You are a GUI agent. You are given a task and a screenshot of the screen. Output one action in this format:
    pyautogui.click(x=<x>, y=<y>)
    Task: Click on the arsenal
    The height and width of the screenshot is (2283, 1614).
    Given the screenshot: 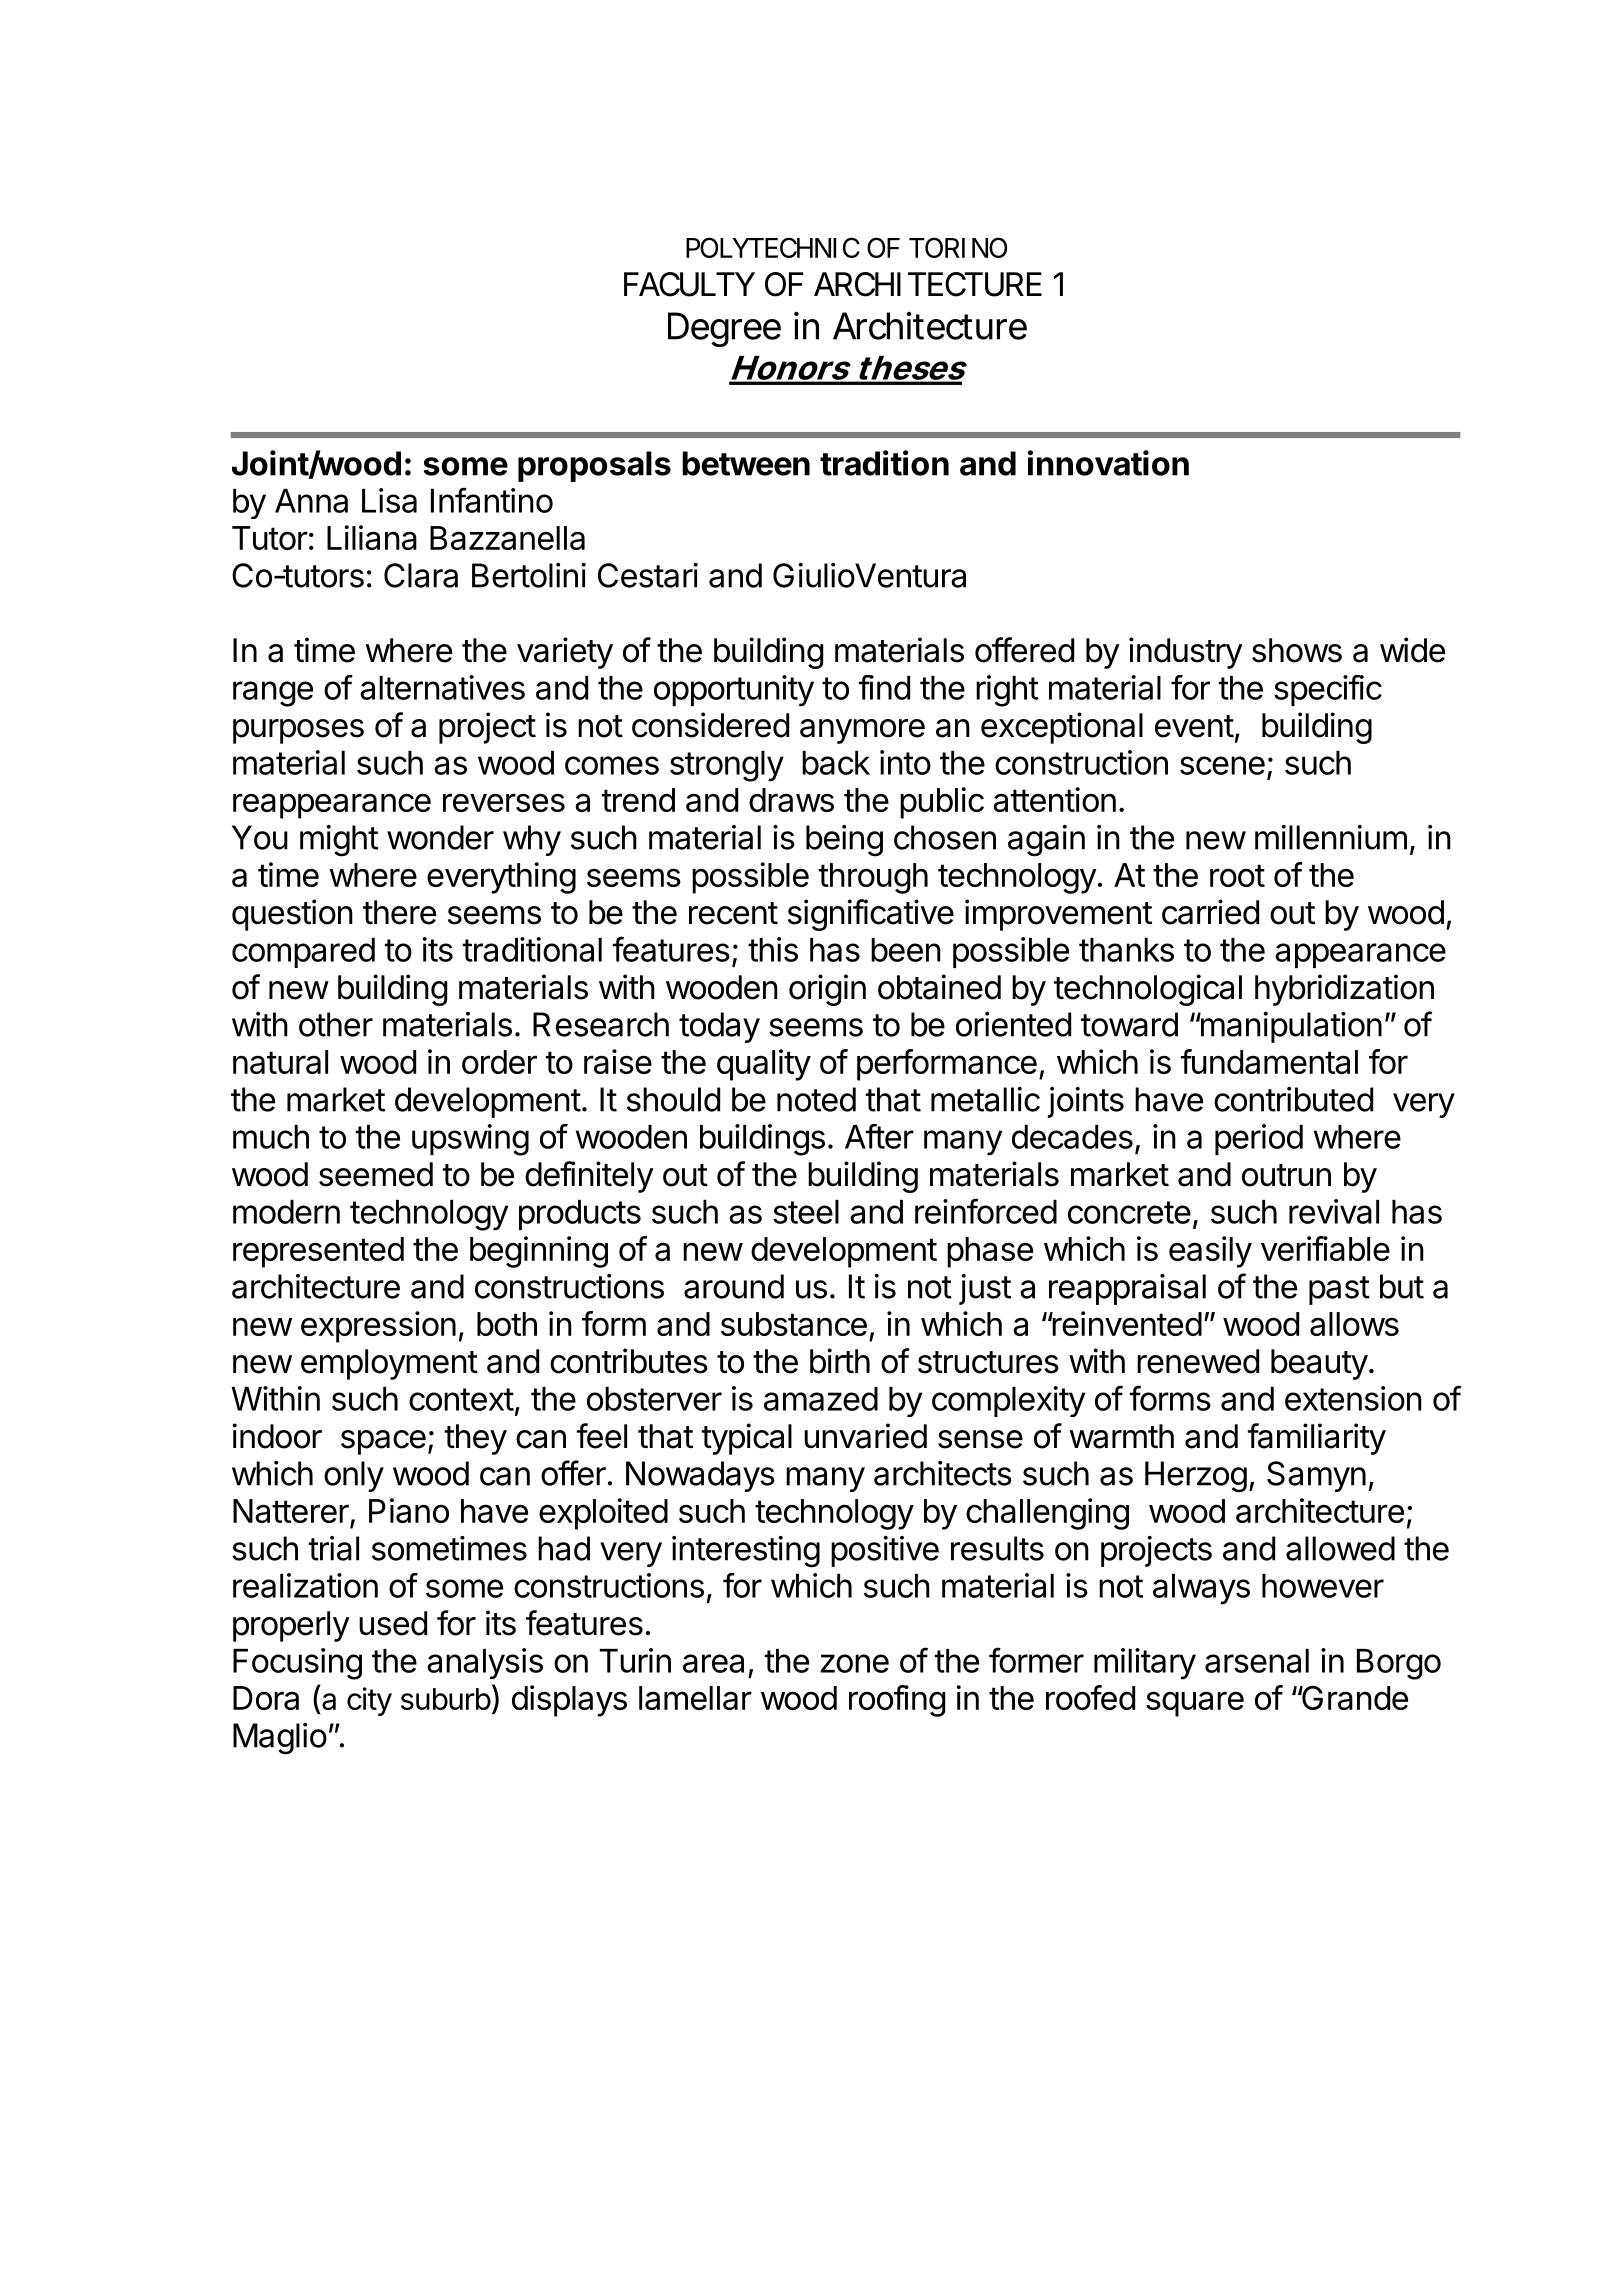 What is the action you would take?
    pyautogui.click(x=1257, y=1661)
